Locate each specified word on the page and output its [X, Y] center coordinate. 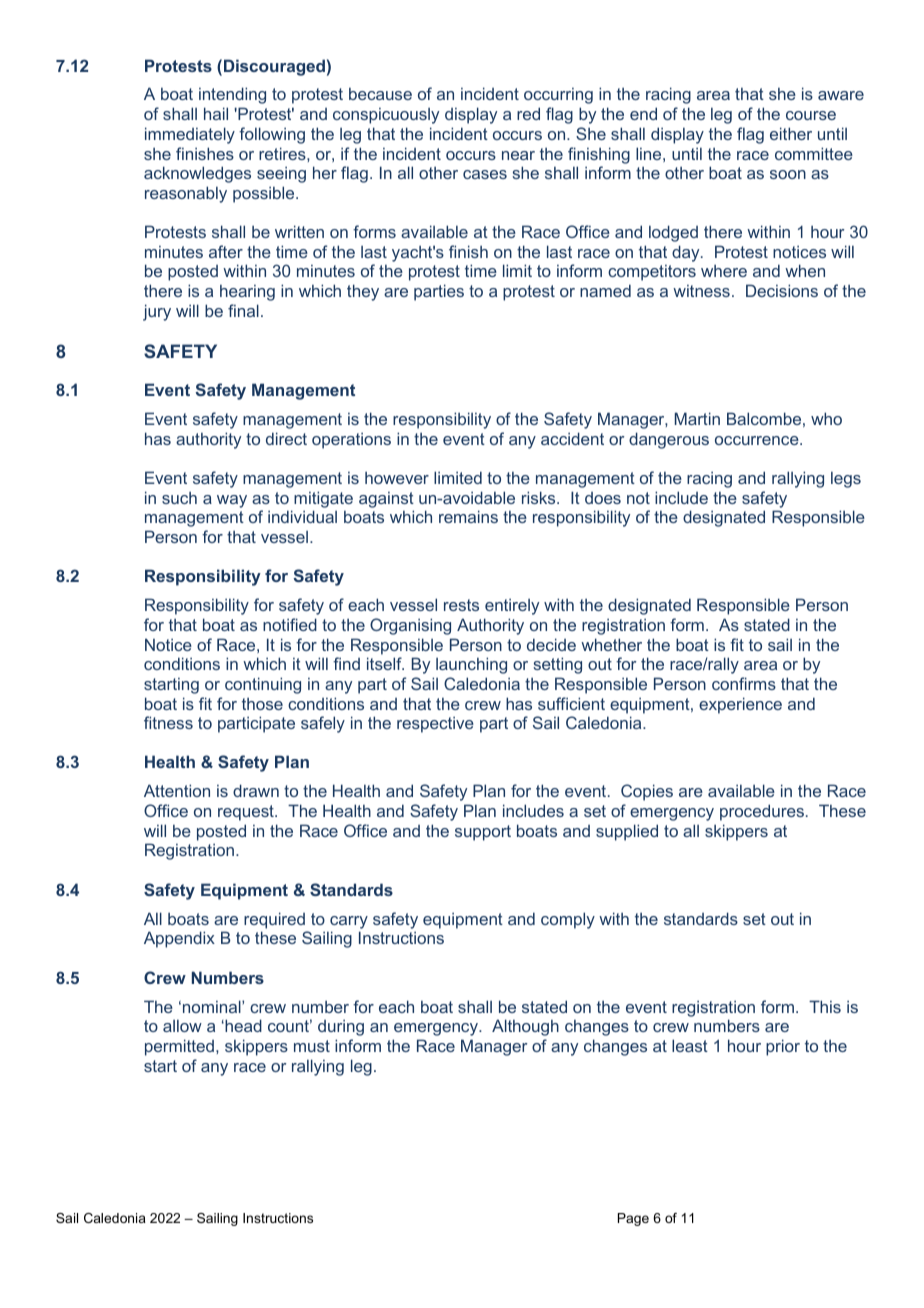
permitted [179, 1047]
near [518, 155]
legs [846, 479]
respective [435, 724]
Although [525, 1027]
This [825, 1006]
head [242, 1025]
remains [468, 516]
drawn [256, 790]
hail [216, 113]
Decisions [782, 290]
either [791, 133]
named [605, 290]
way [232, 501]
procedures [762, 812]
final [243, 310]
